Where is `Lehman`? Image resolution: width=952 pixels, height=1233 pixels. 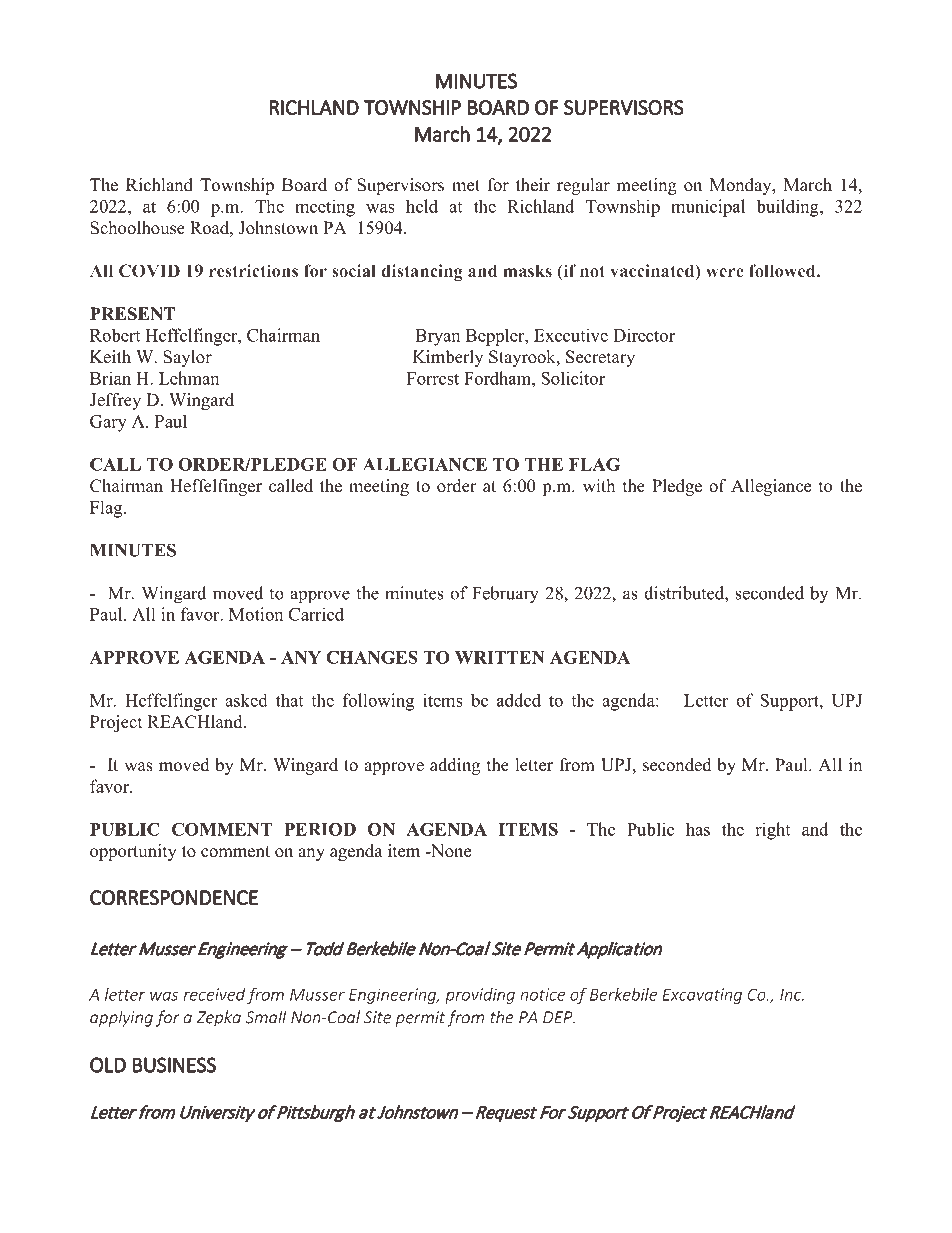 Lehman is located at coordinates (189, 378).
